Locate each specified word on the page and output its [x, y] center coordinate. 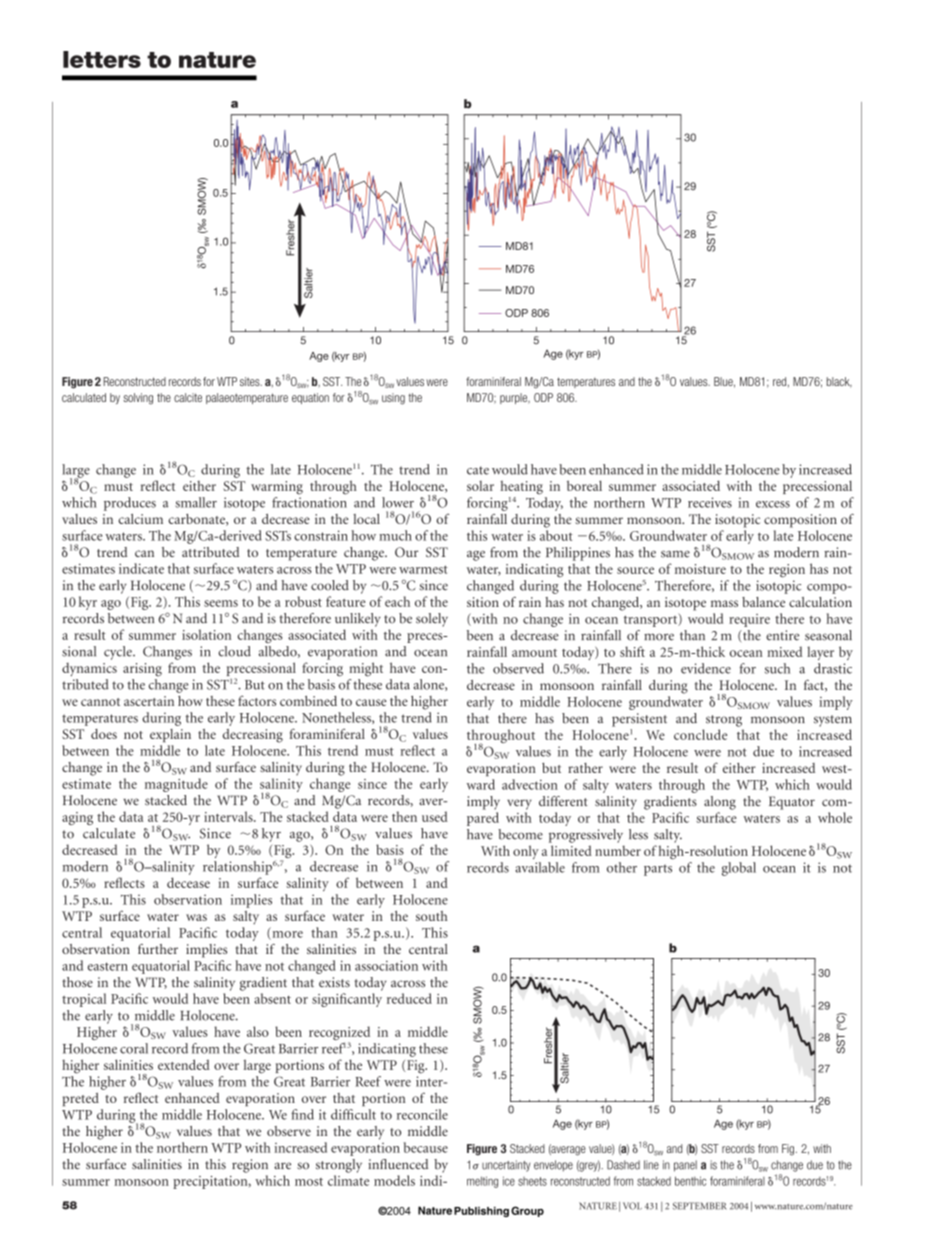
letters [102, 59]
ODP [543, 397]
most [309, 1182]
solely [432, 620]
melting [482, 1182]
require [749, 620]
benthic [690, 1181]
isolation [206, 634]
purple [515, 398]
